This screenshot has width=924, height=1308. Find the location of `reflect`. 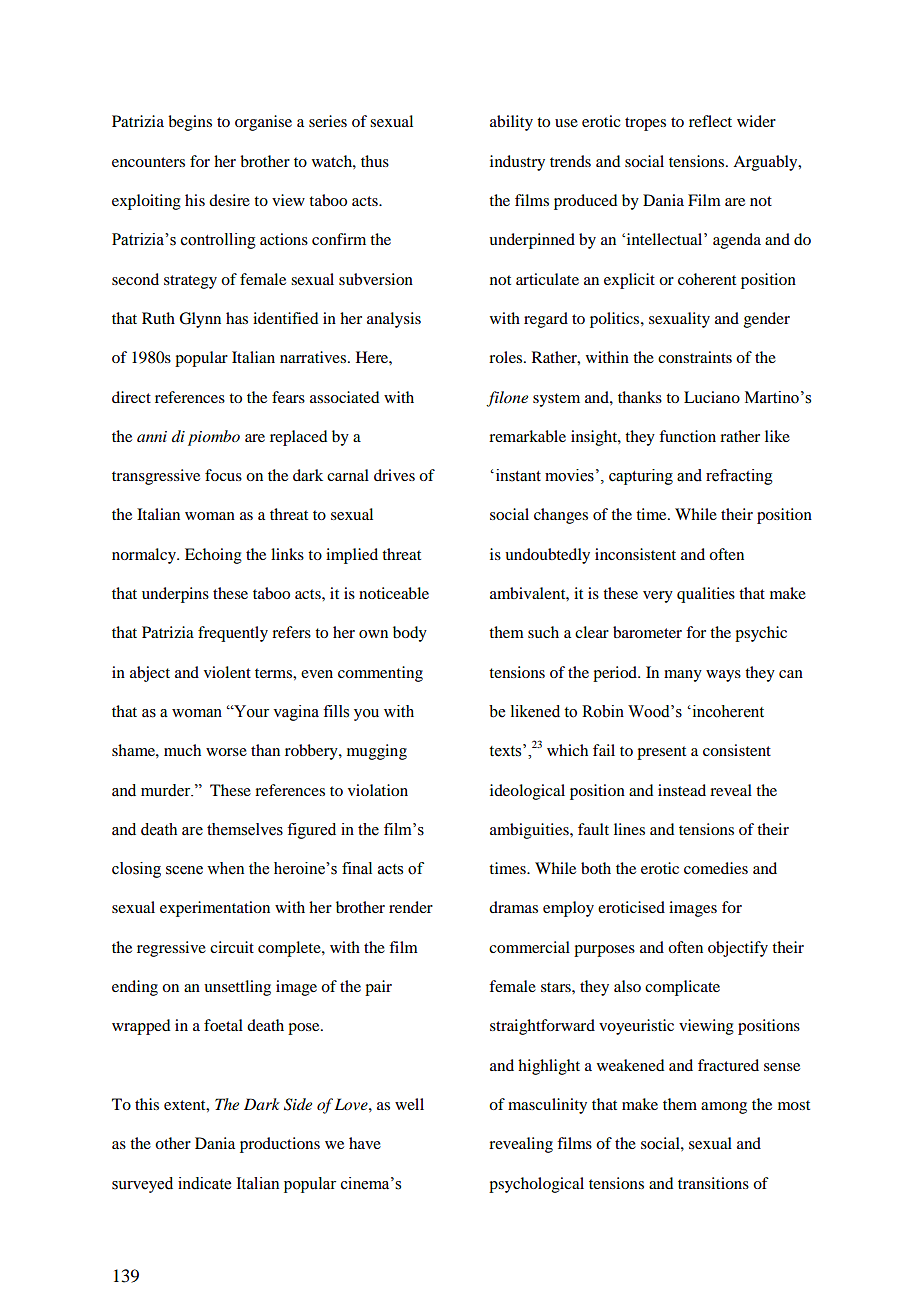

reflect is located at coordinates (710, 121).
